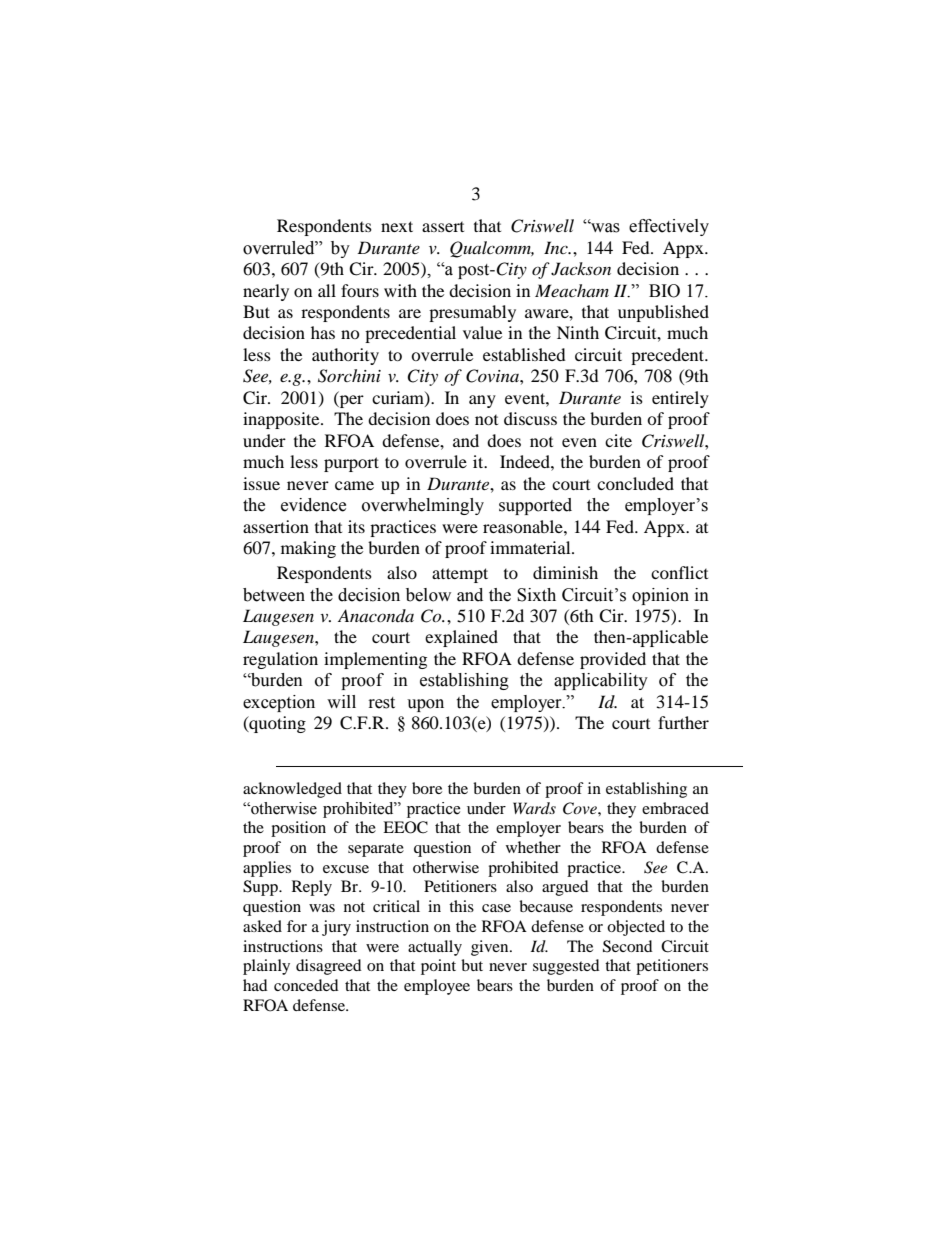 The width and height of the page is (952, 1233). Describe the element at coordinates (660, 596) in the page. I see `opinion` at that location.
